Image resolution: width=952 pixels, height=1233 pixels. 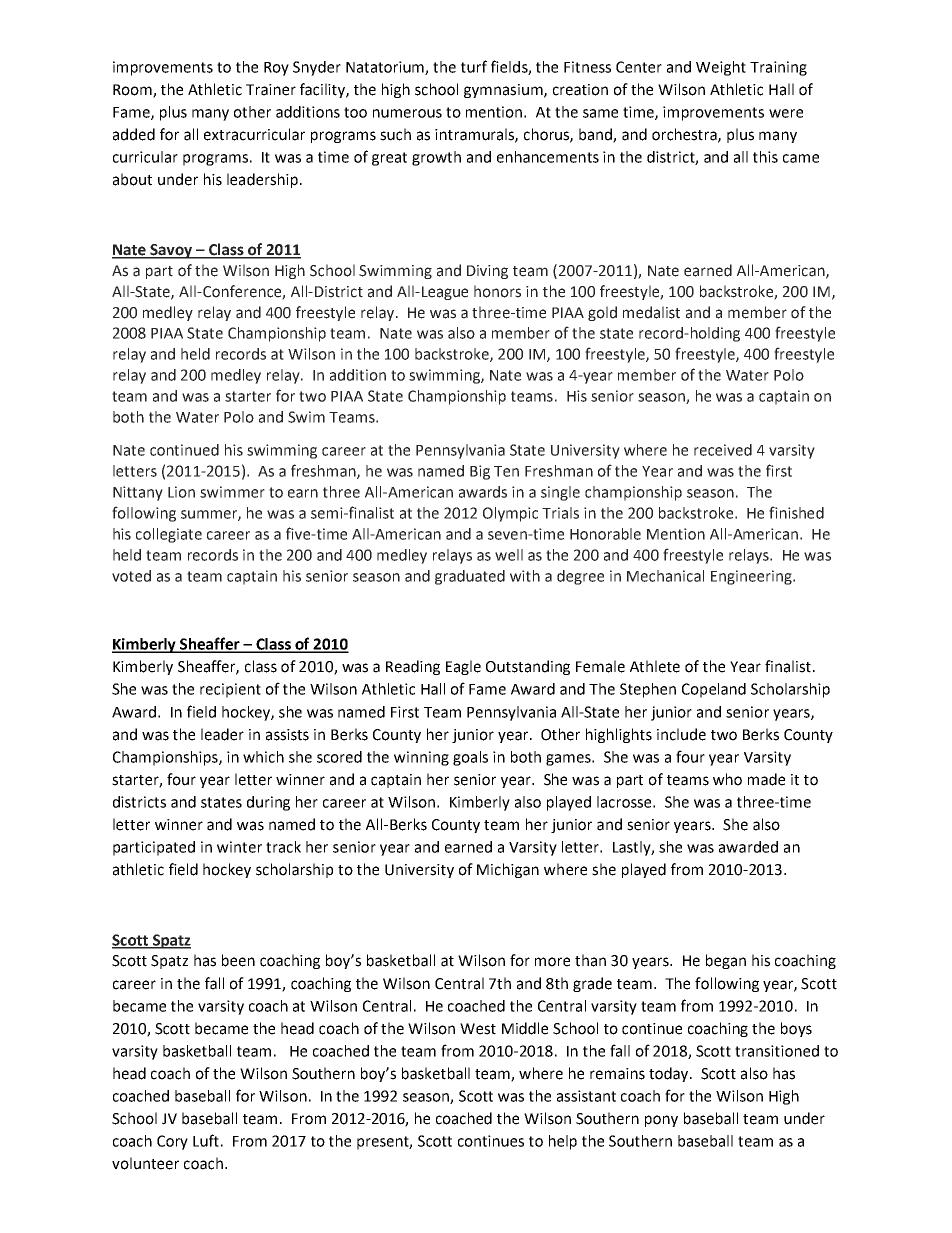 What do you see at coordinates (470, 577) in the screenshot?
I see `graduated` at bounding box center [470, 577].
